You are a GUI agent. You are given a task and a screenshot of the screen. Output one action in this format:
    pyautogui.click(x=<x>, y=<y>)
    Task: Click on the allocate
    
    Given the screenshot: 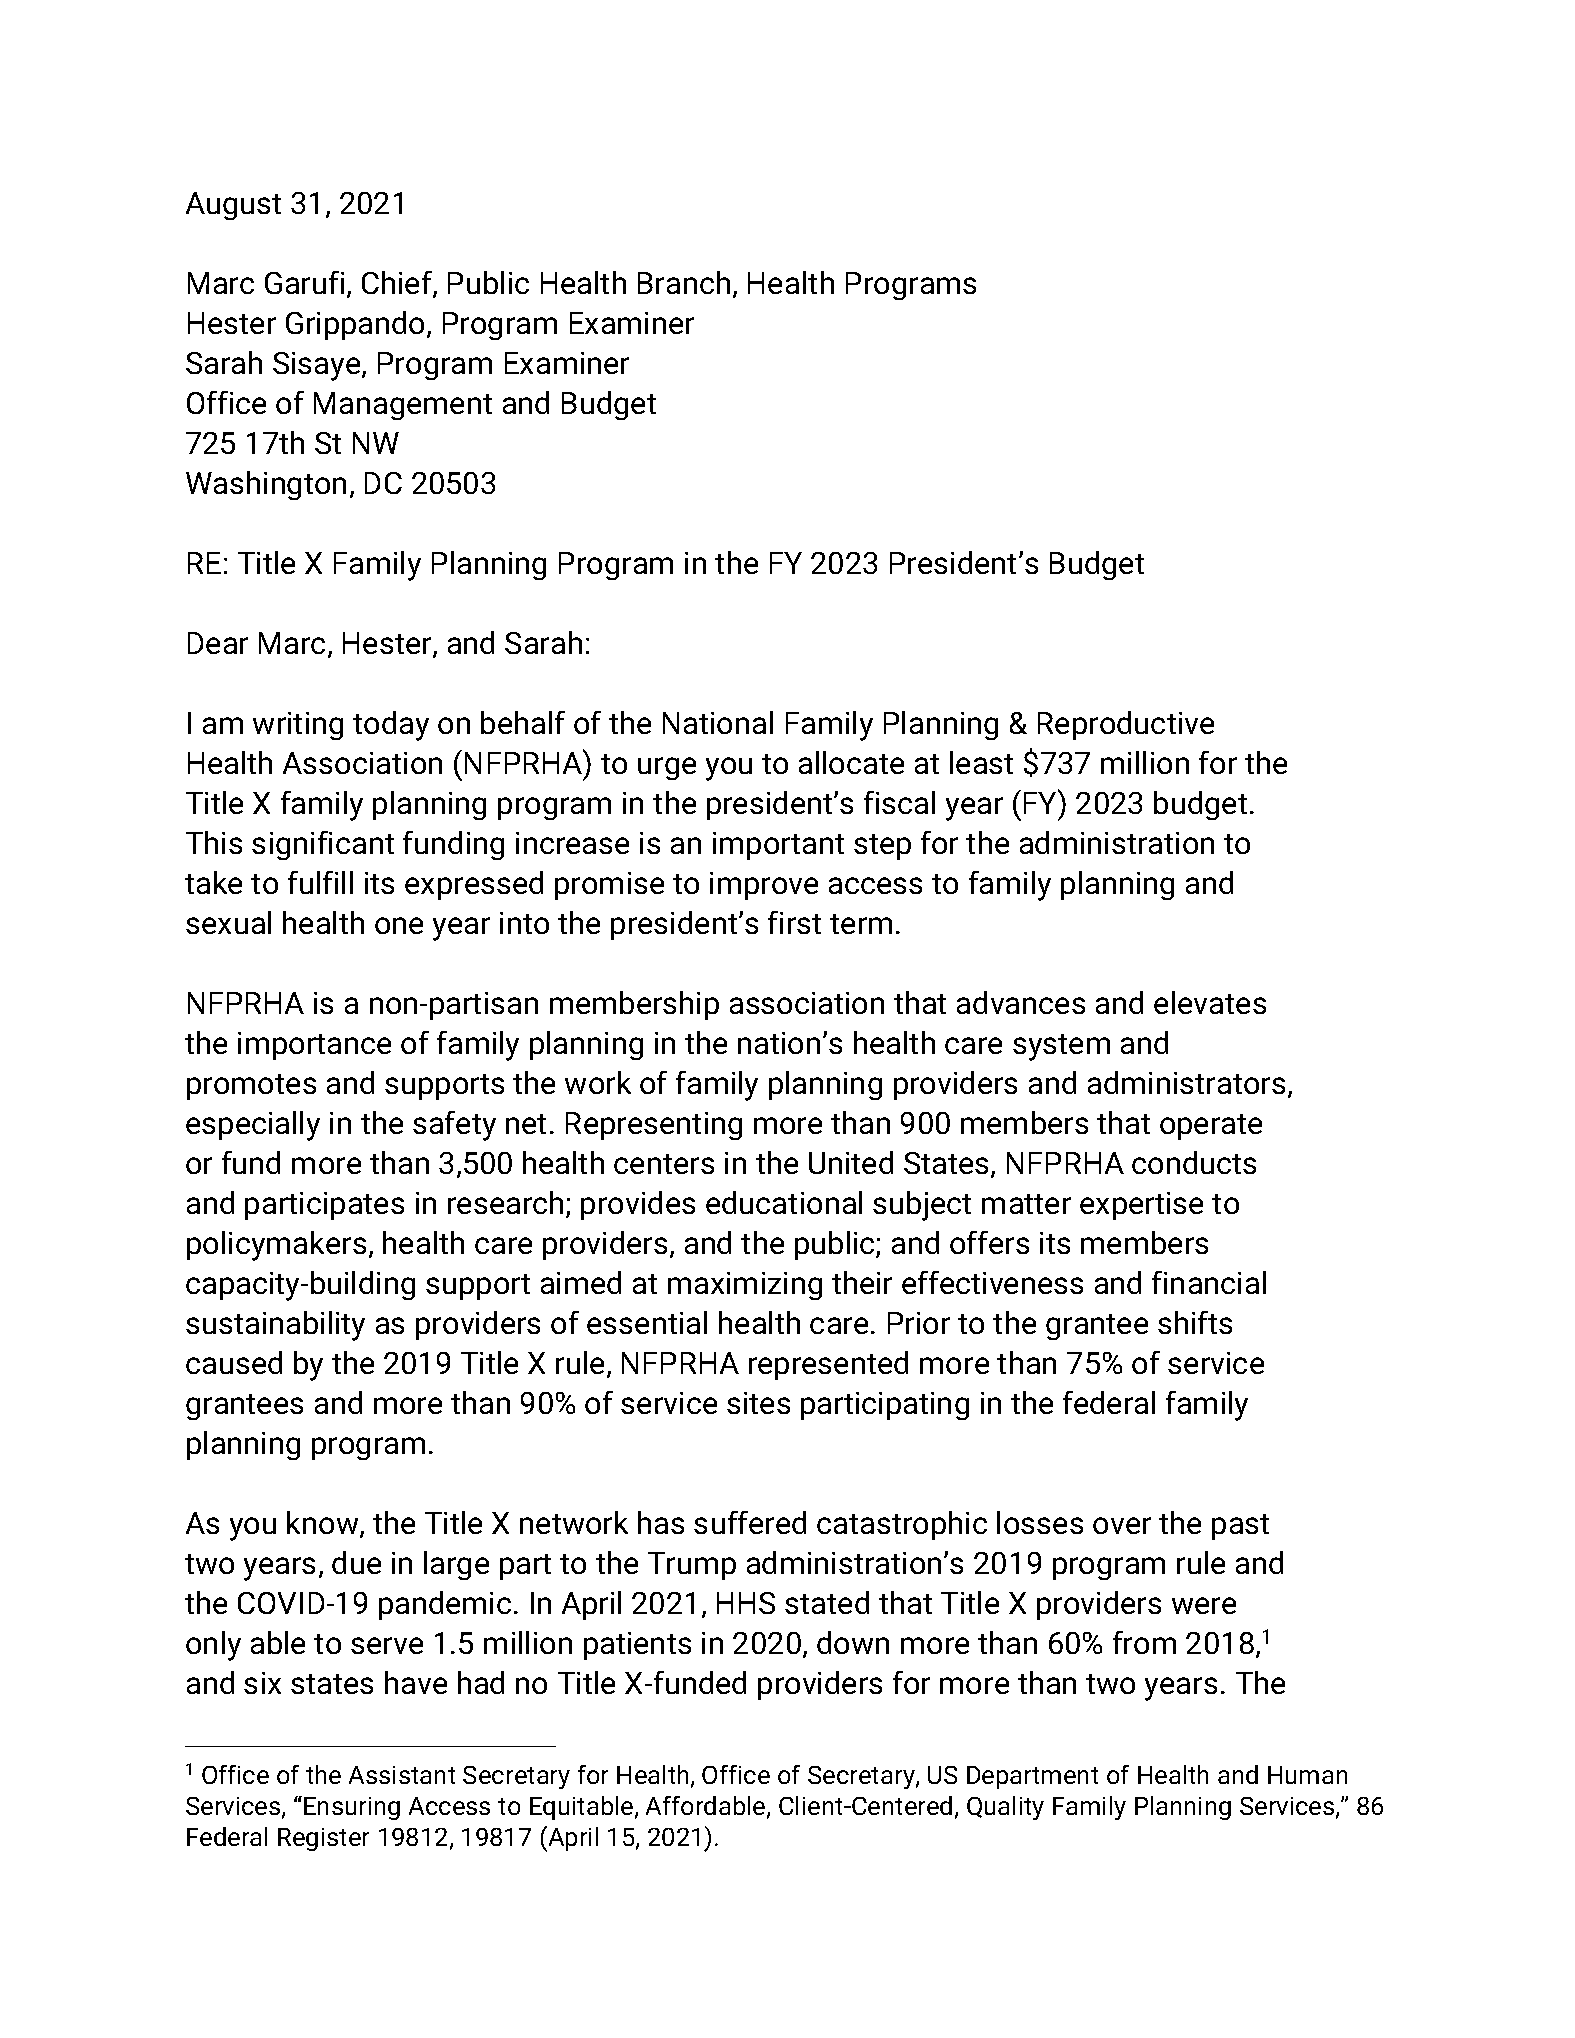 What is the action you would take?
    pyautogui.click(x=851, y=762)
